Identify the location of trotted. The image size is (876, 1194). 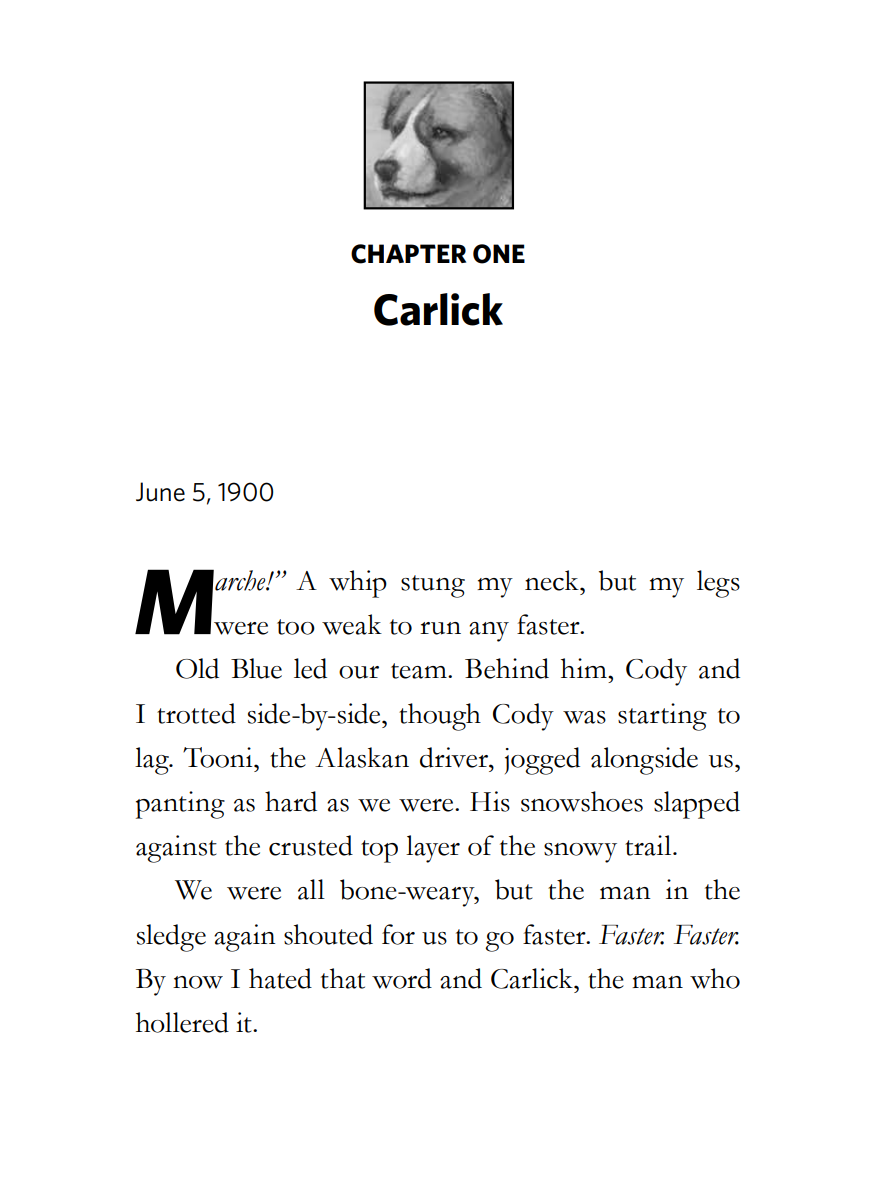
(196, 713).
